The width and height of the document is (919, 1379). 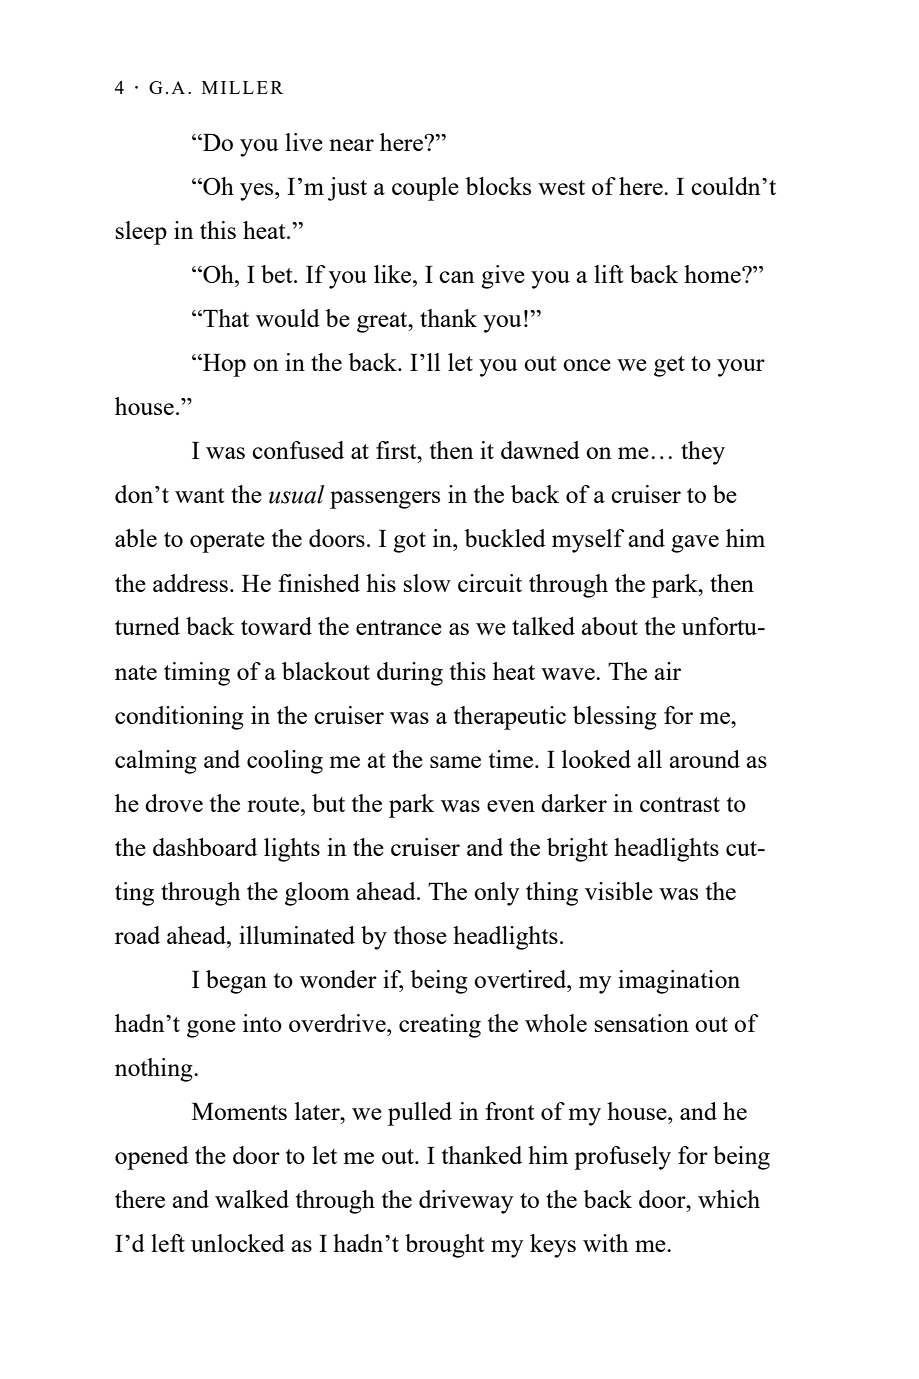 I want to click on unlocked, so click(x=238, y=1243).
